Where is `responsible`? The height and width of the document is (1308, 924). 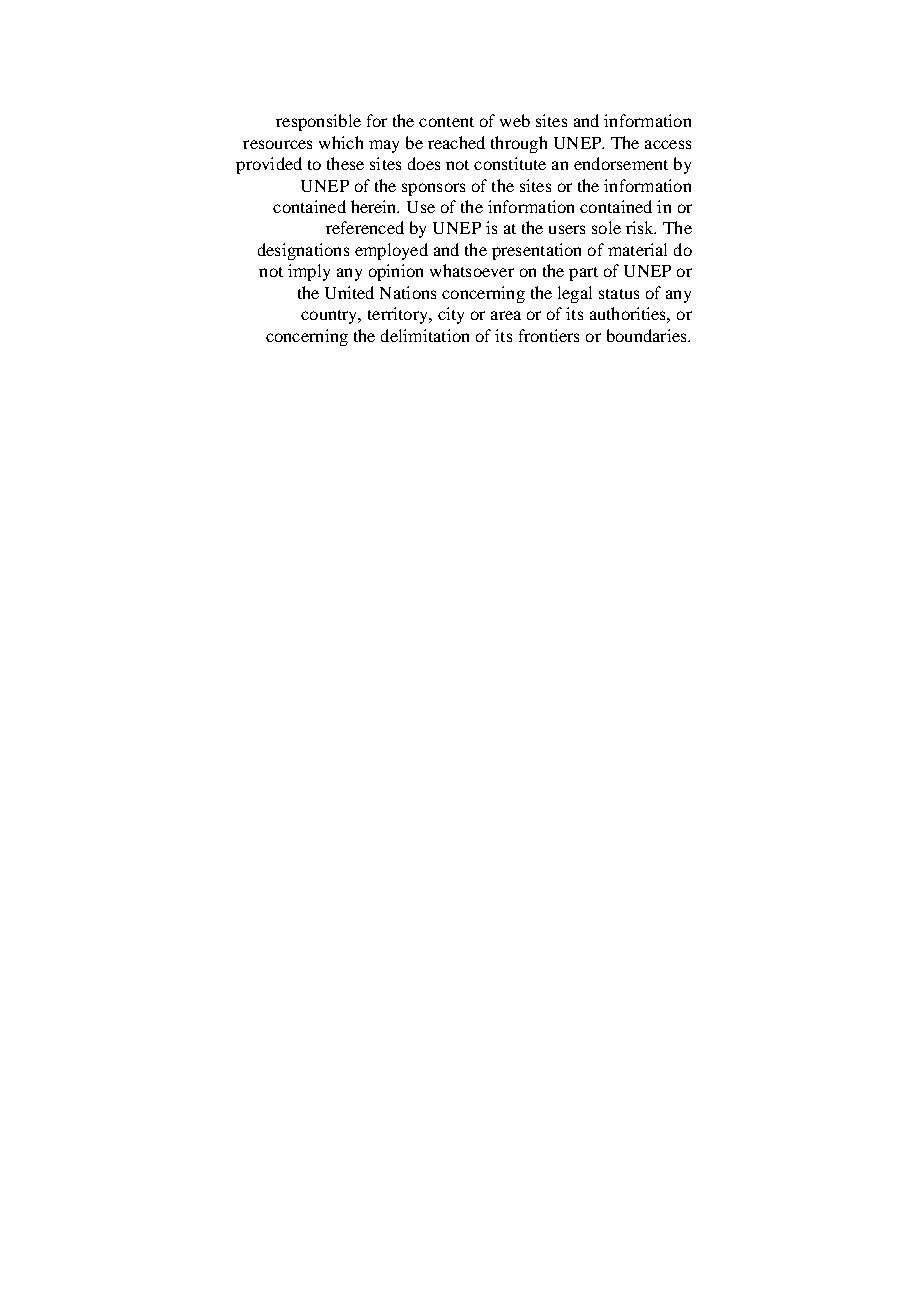 responsible is located at coordinates (318, 122).
